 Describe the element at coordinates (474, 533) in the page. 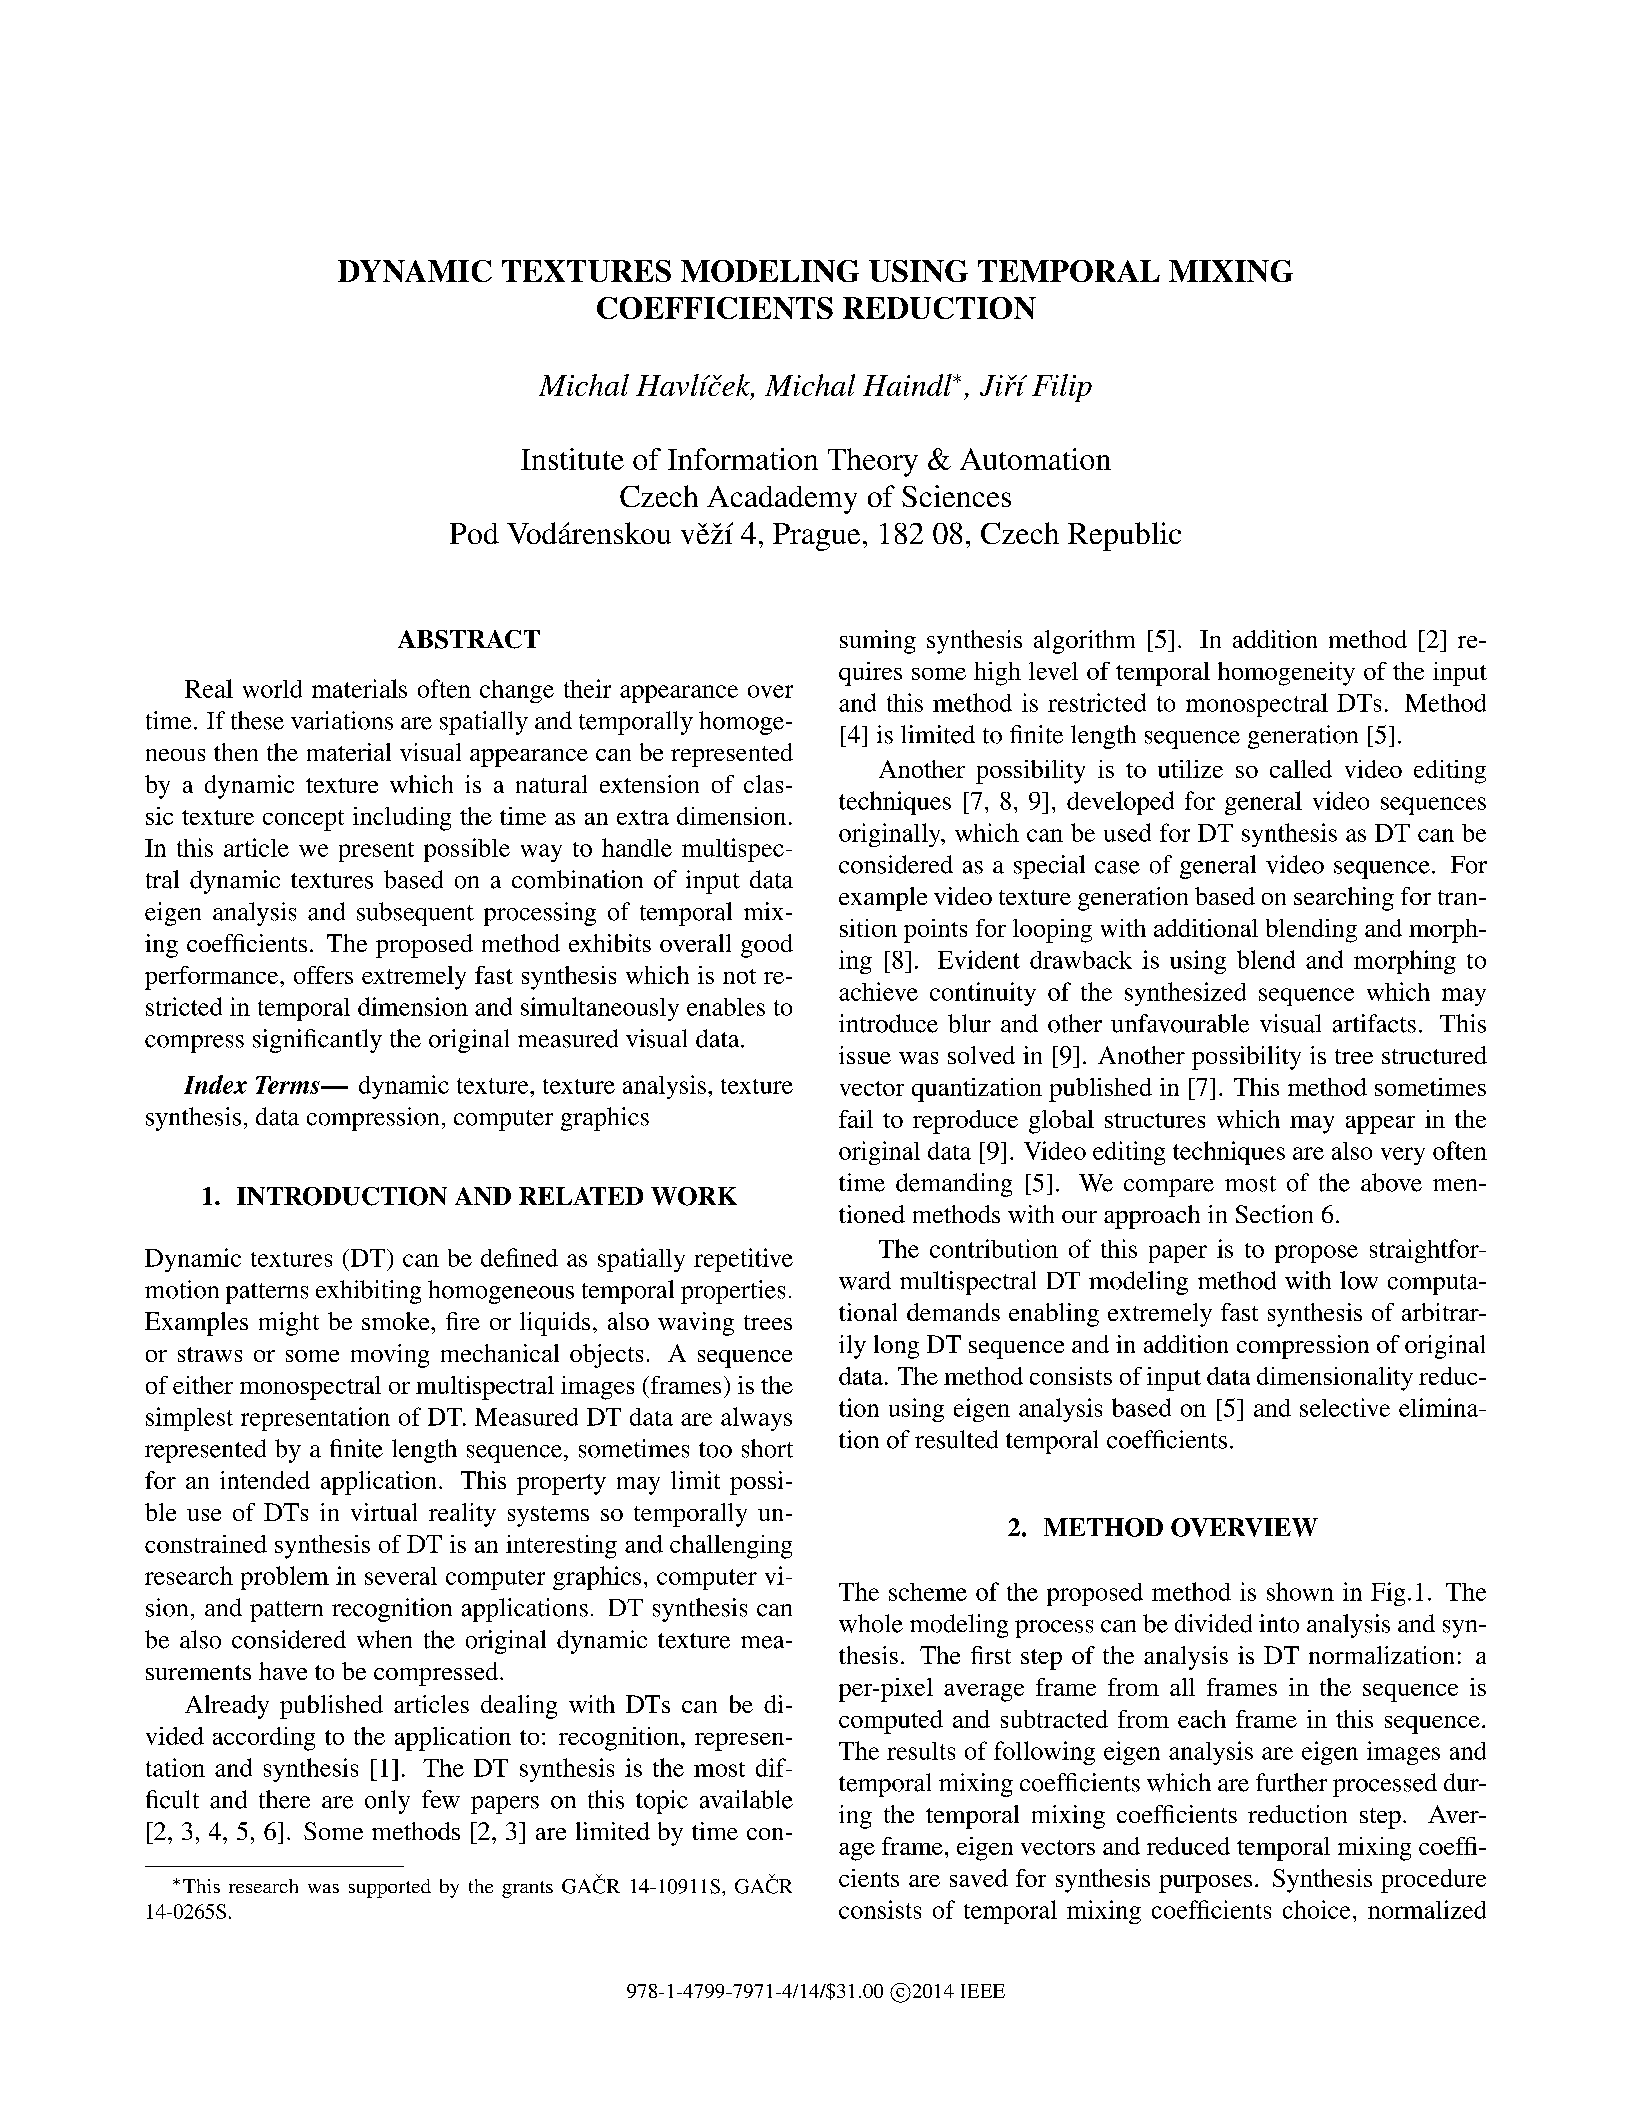

I see `Pod` at that location.
